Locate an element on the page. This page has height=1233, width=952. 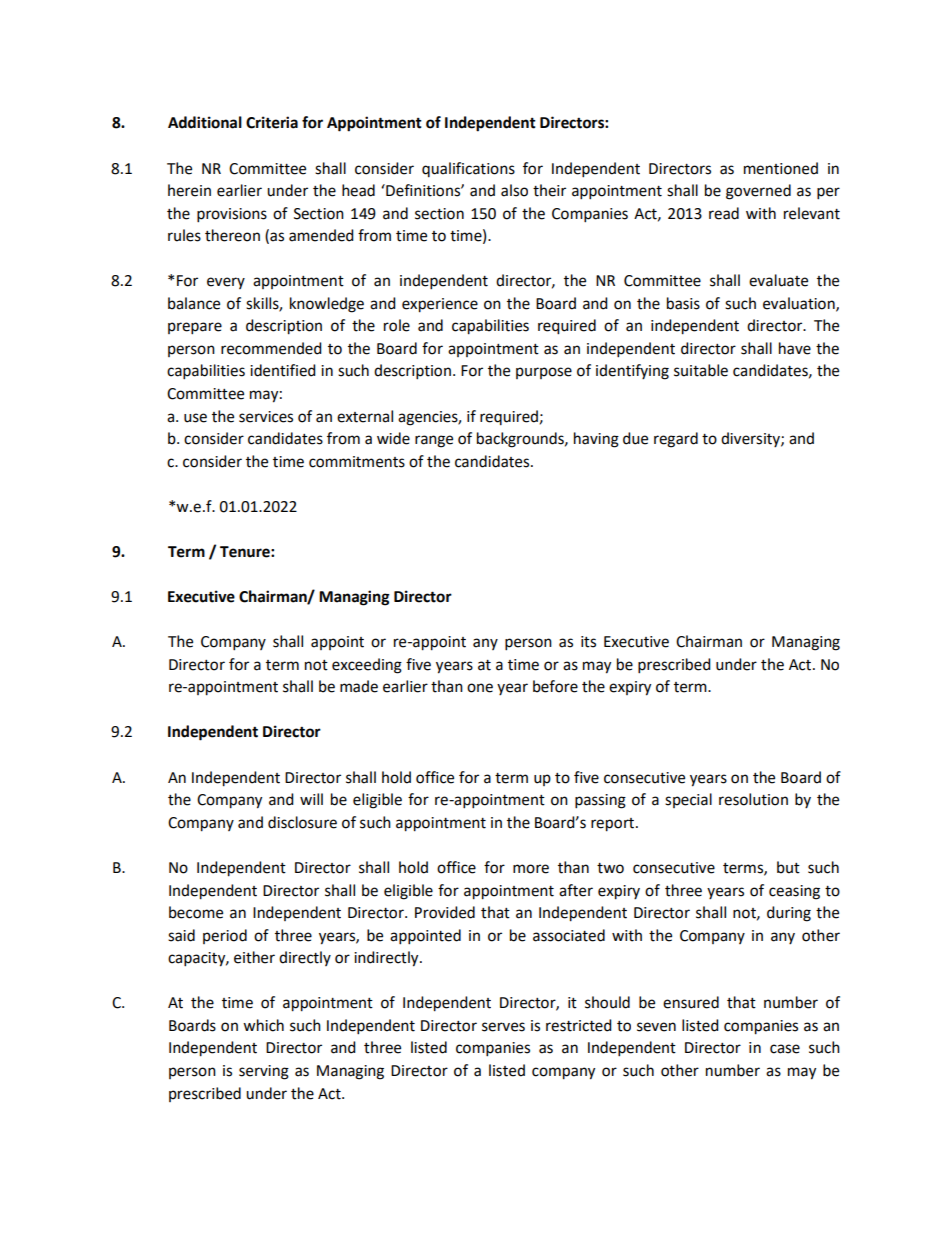
its is located at coordinates (588, 642).
